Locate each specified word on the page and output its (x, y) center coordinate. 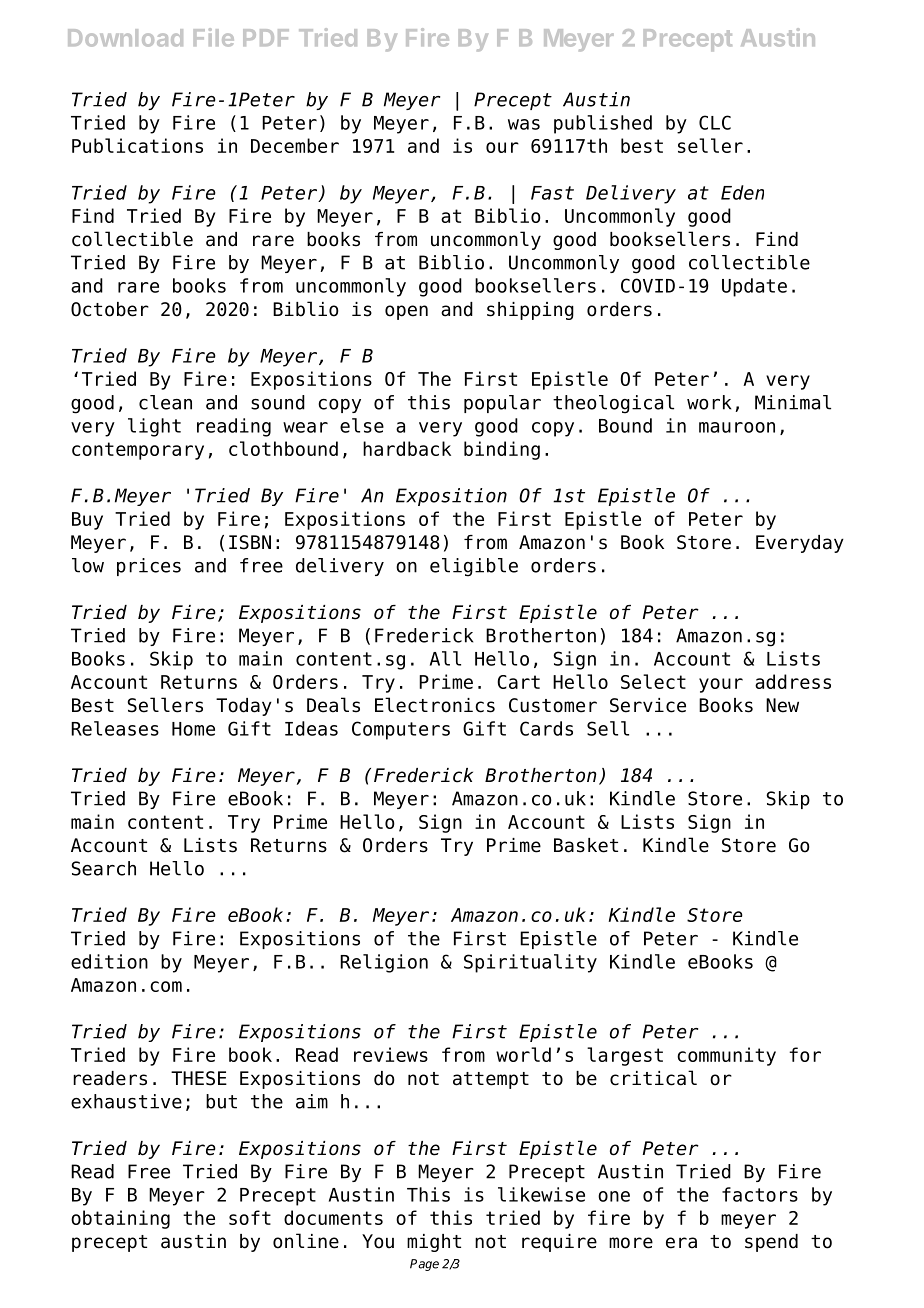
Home (193, 729)
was (524, 124)
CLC (715, 122)
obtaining (120, 1219)
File (214, 37)
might (434, 1243)
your (721, 685)
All (445, 658)
